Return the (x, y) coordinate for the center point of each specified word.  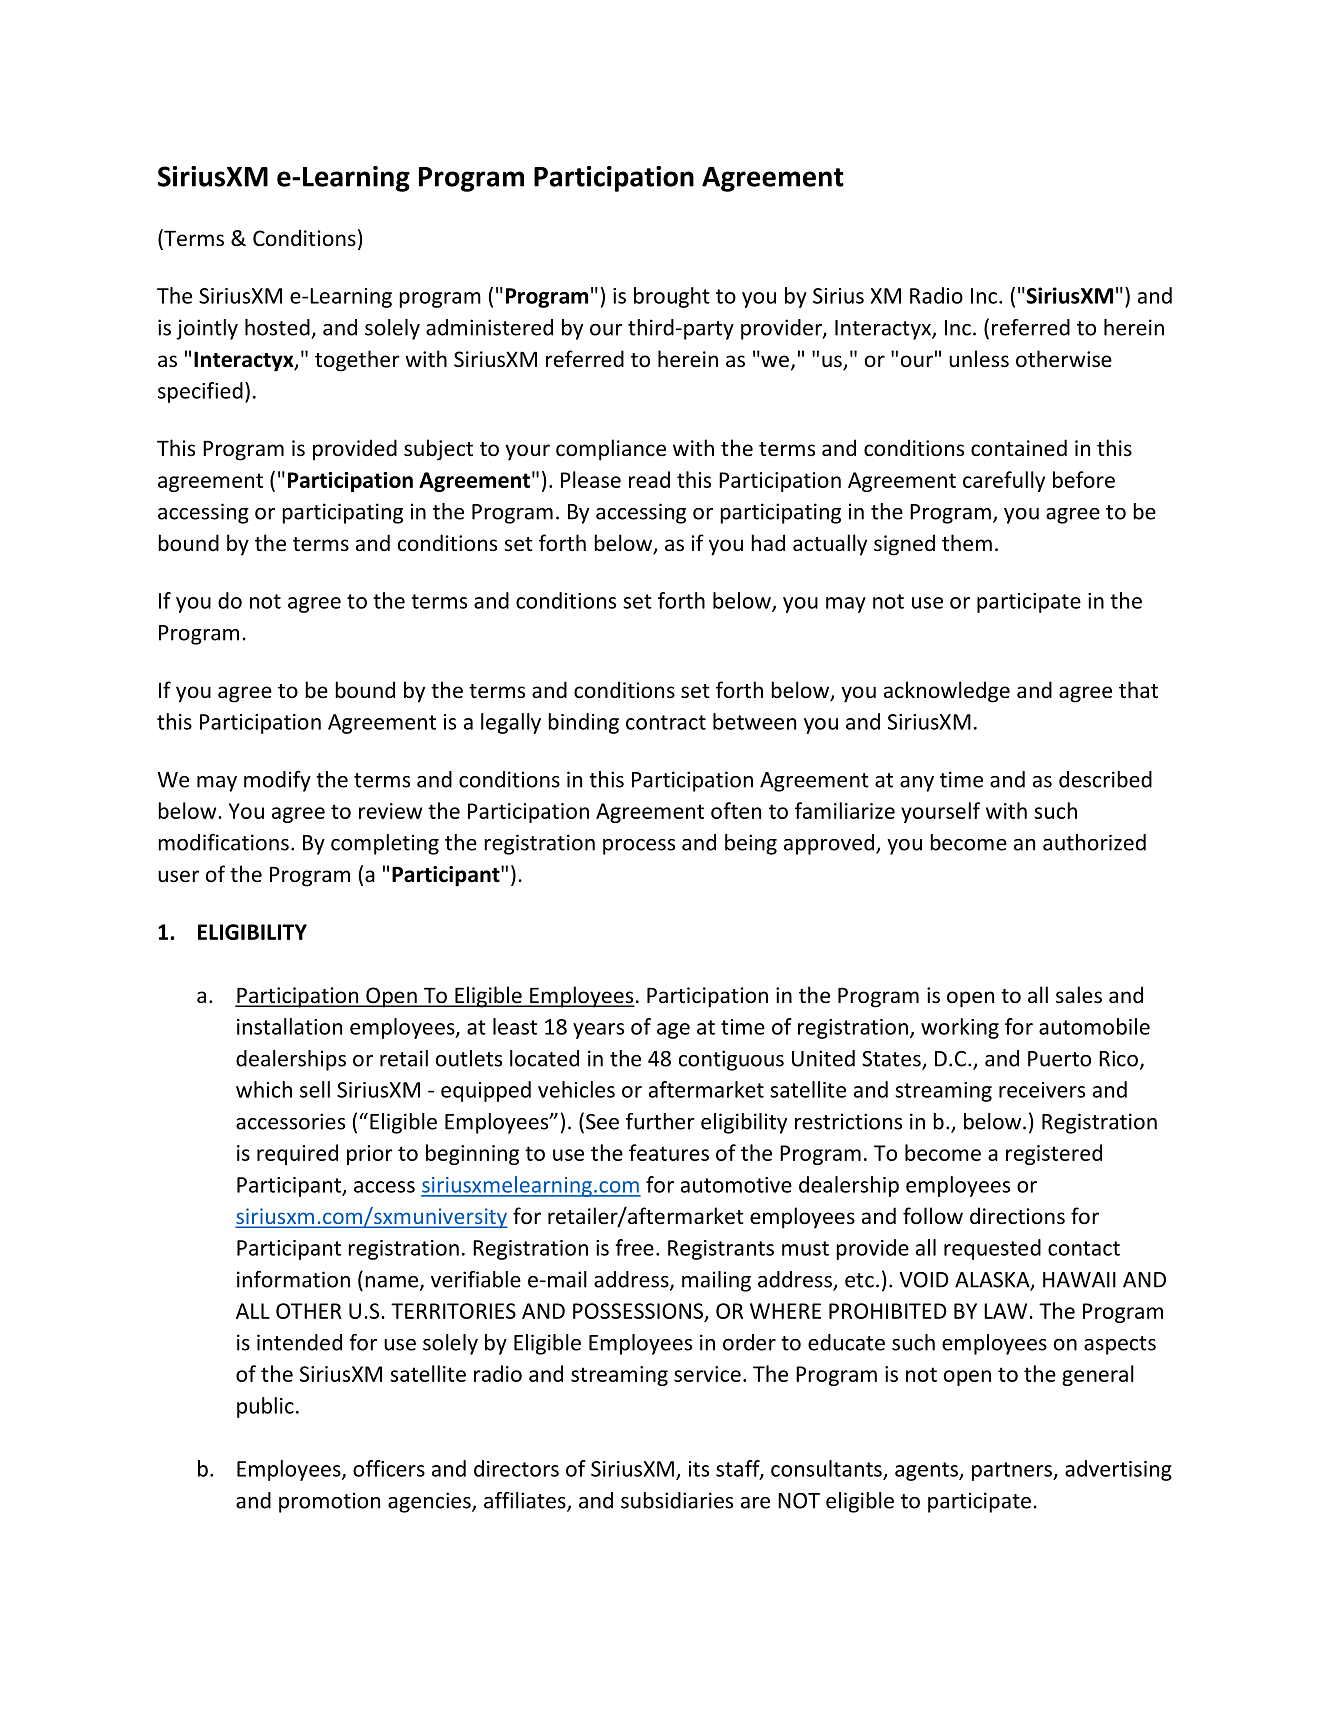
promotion (329, 1502)
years (598, 1031)
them (967, 543)
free (634, 1247)
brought (672, 297)
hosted (277, 327)
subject (438, 450)
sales (1079, 995)
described (1105, 779)
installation (289, 1026)
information (293, 1279)
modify (277, 781)
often (736, 810)
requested (992, 1249)
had (768, 542)
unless (979, 359)
